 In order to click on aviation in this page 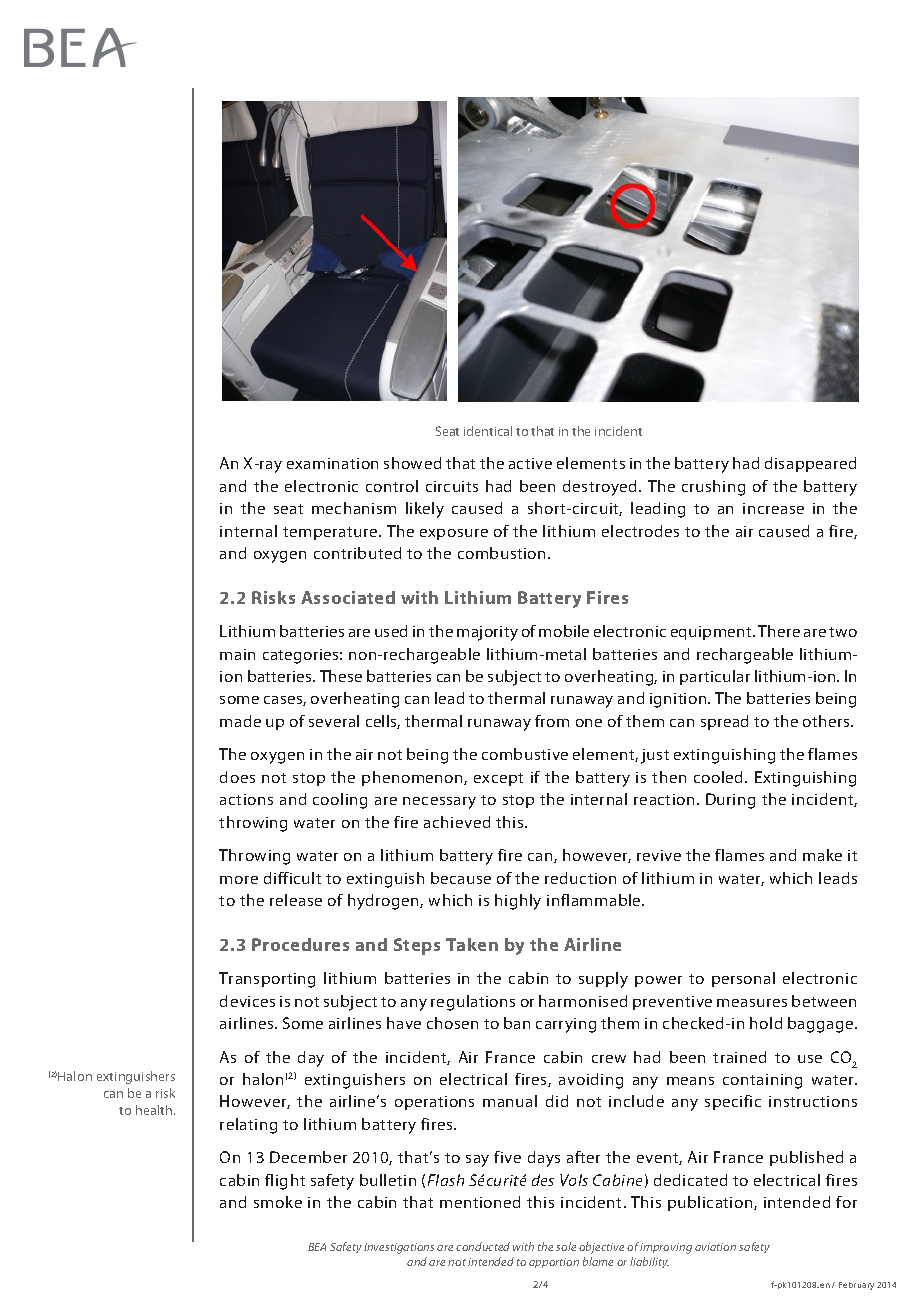, I will do `click(715, 1247)`.
